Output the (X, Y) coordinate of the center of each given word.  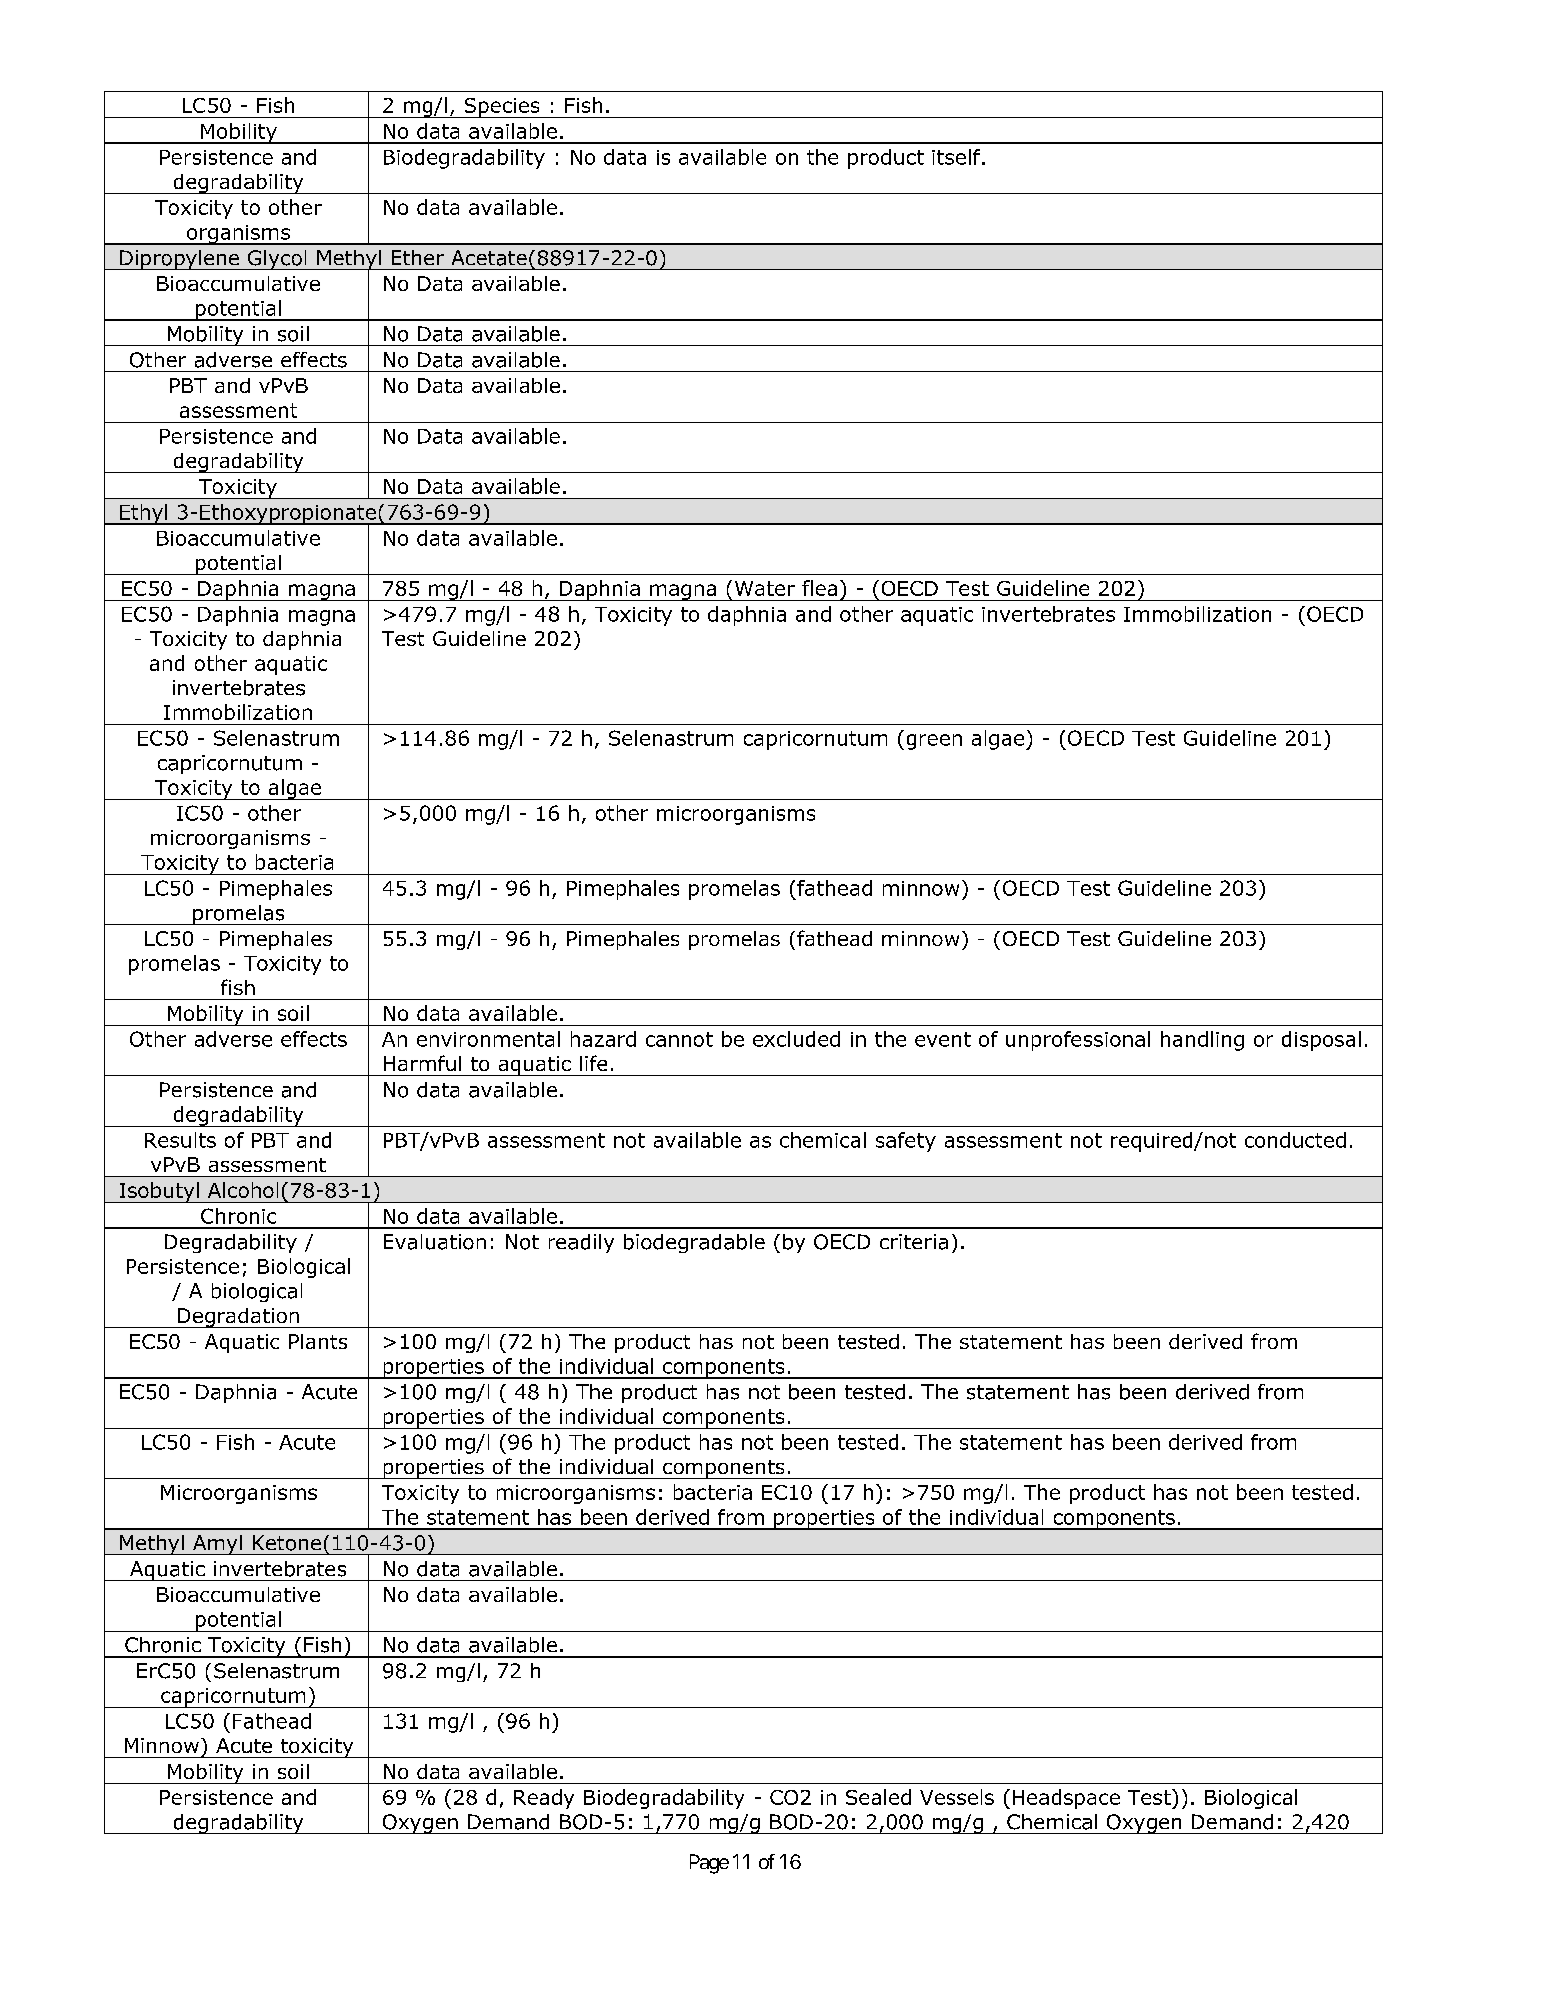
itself (957, 157)
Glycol (277, 260)
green (934, 742)
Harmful (422, 1063)
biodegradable (694, 1243)
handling (1202, 1041)
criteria (914, 1242)
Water (765, 588)
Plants (318, 1341)
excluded (796, 1039)
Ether (418, 257)
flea (819, 588)
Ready (544, 1799)
